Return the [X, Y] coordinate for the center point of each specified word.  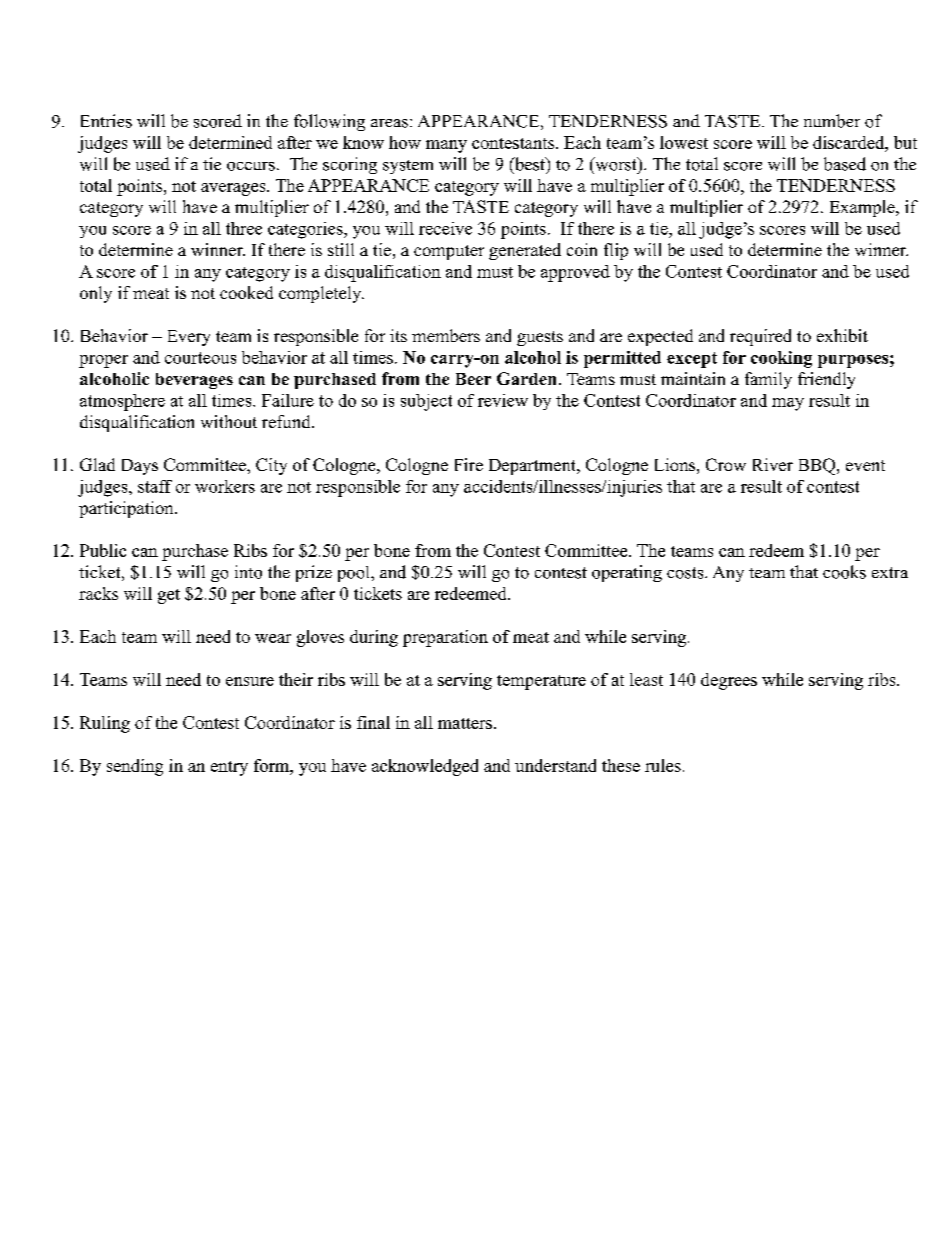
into [248, 572]
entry [229, 768]
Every [189, 338]
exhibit [842, 335]
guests [540, 338]
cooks [844, 572]
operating [627, 573]
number [832, 121]
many [446, 146]
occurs [251, 166]
